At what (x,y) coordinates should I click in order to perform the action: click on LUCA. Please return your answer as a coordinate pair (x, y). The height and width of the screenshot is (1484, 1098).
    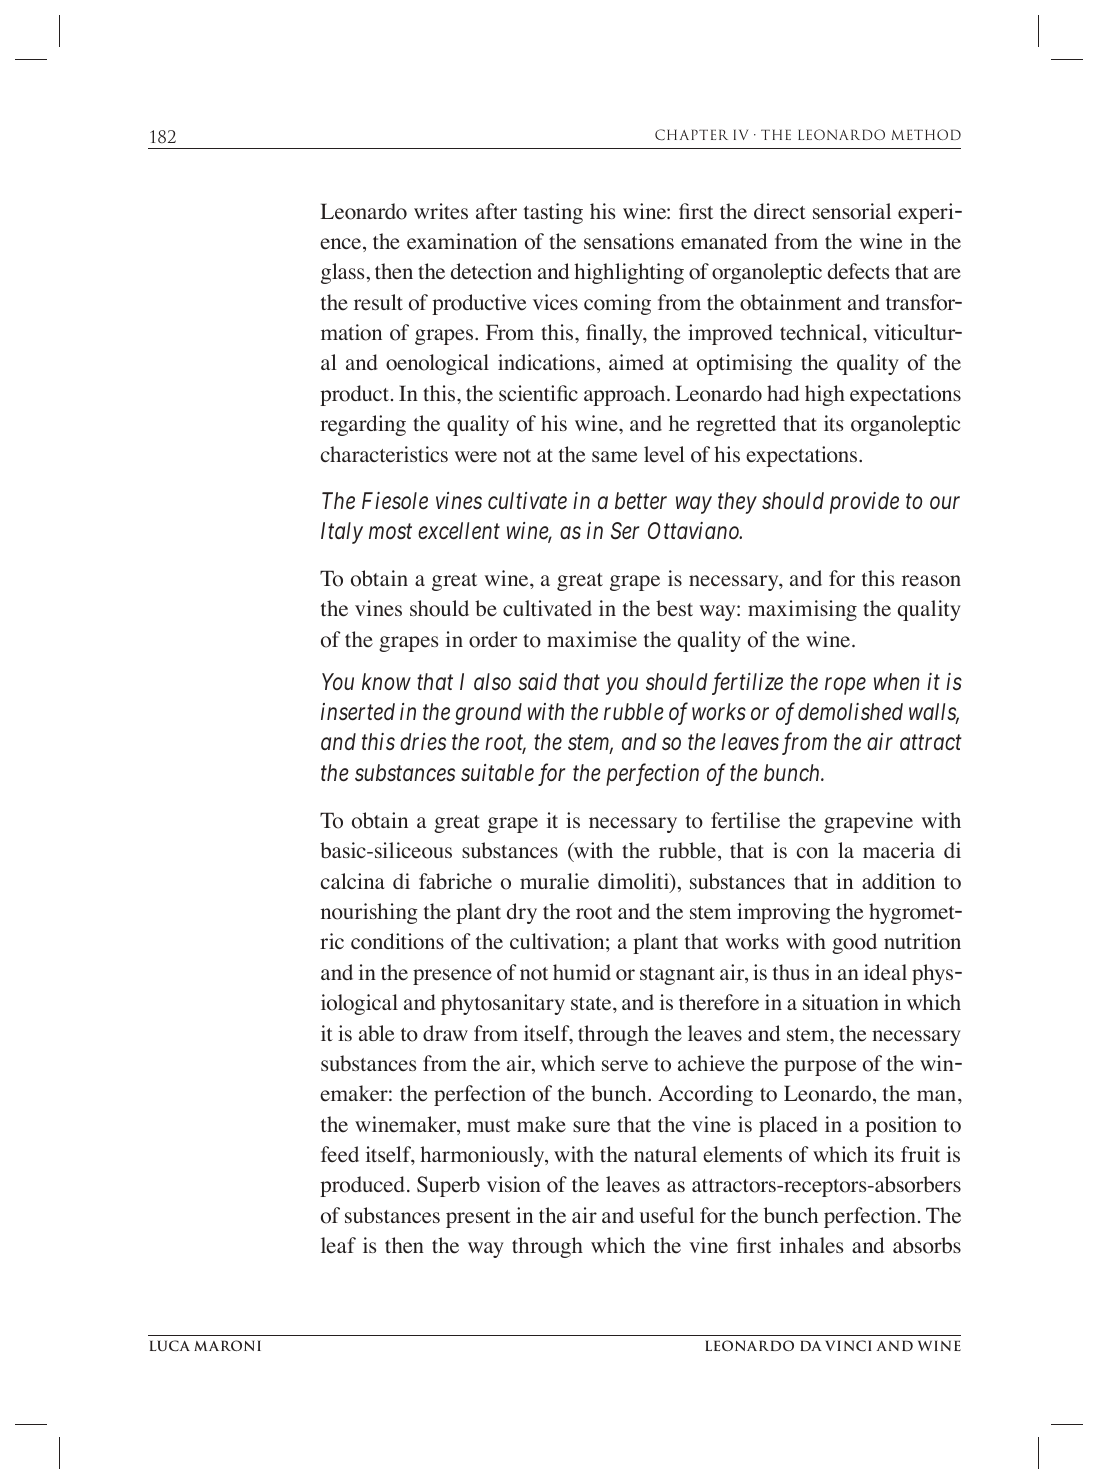
    Looking at the image, I should click on (170, 1345).
